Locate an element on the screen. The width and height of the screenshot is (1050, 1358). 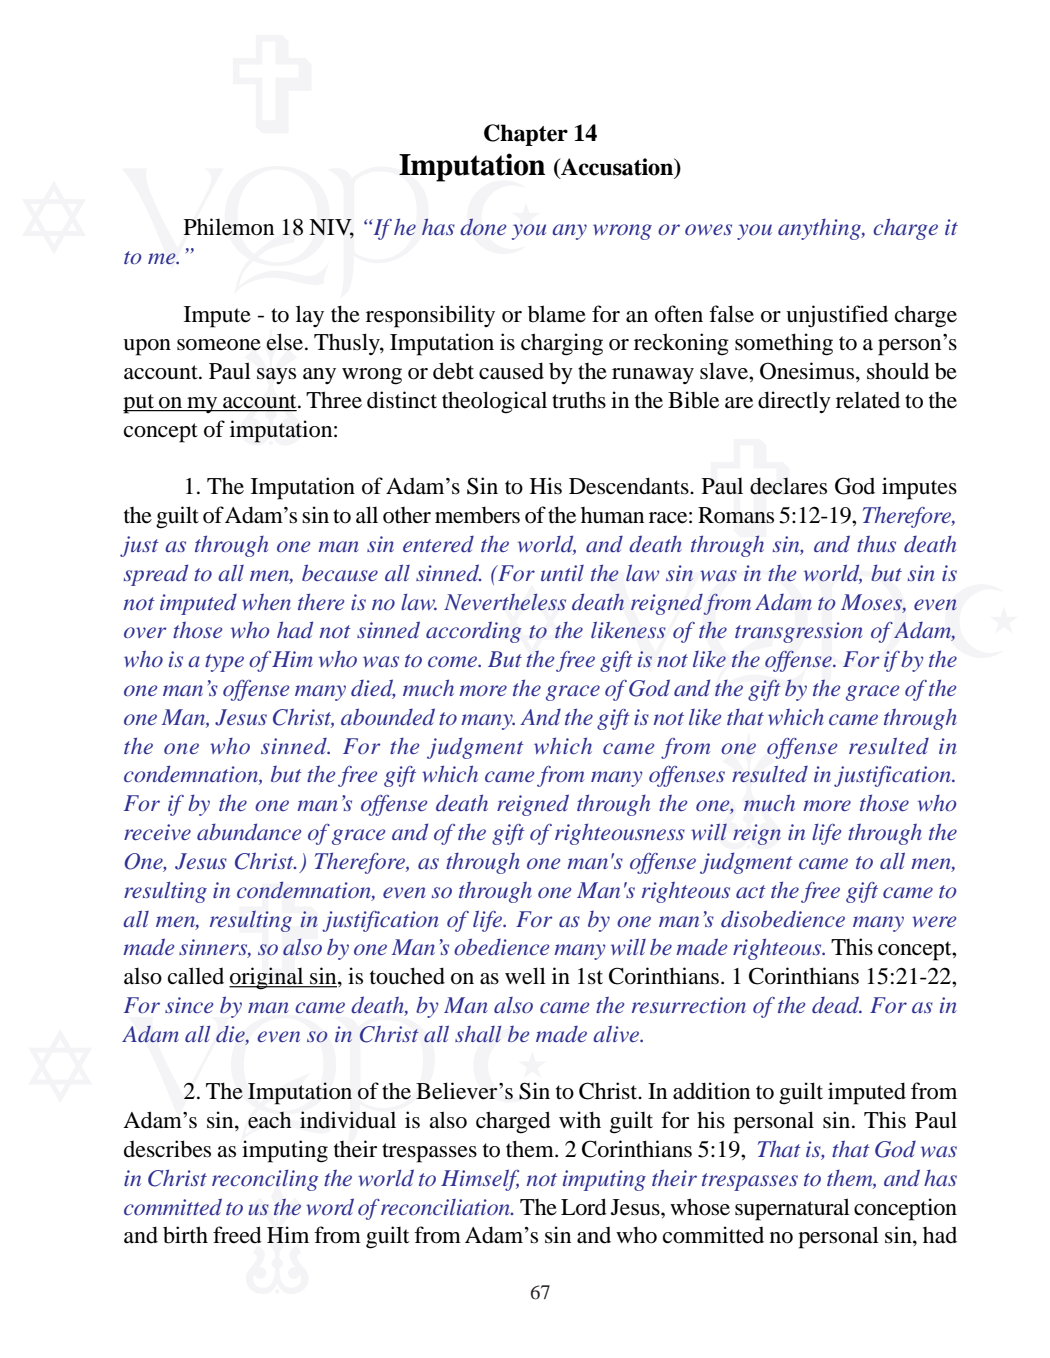
spread is located at coordinates (156, 575).
